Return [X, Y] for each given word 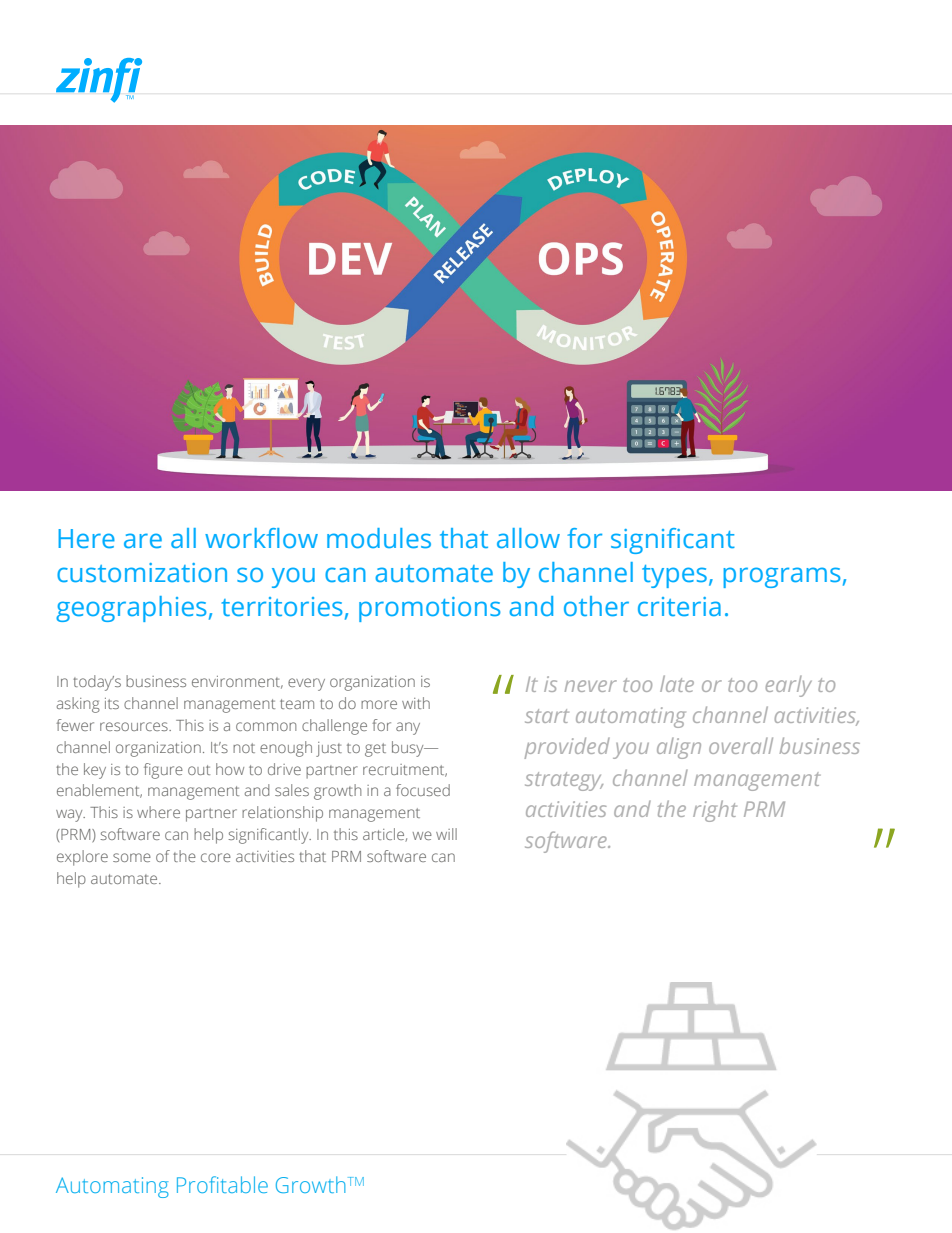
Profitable [222, 1184]
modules [379, 538]
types [674, 576]
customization [142, 572]
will [446, 834]
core [216, 857]
